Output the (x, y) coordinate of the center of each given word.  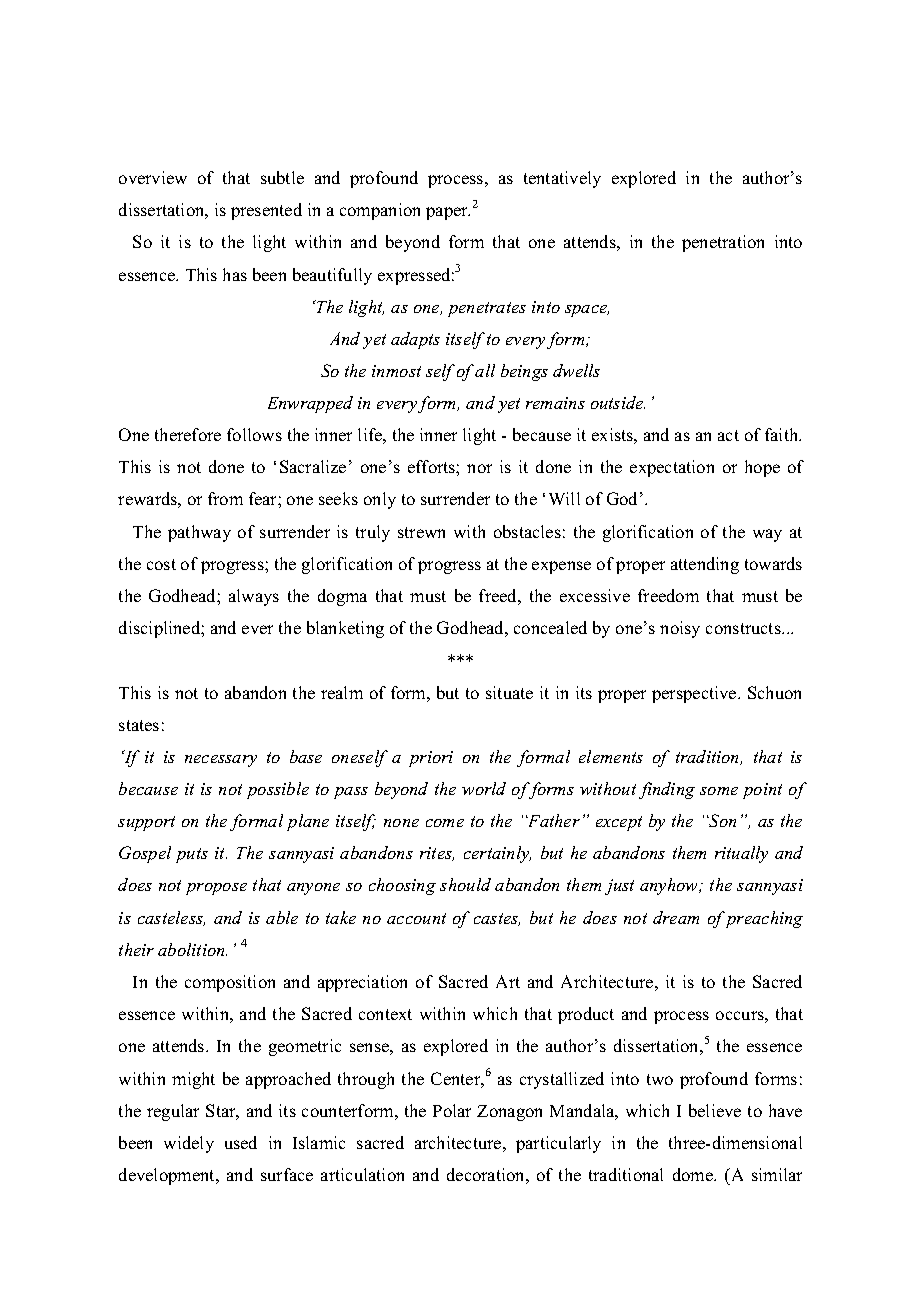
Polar (452, 1110)
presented (266, 211)
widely (189, 1144)
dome (694, 1174)
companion (380, 211)
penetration (723, 243)
